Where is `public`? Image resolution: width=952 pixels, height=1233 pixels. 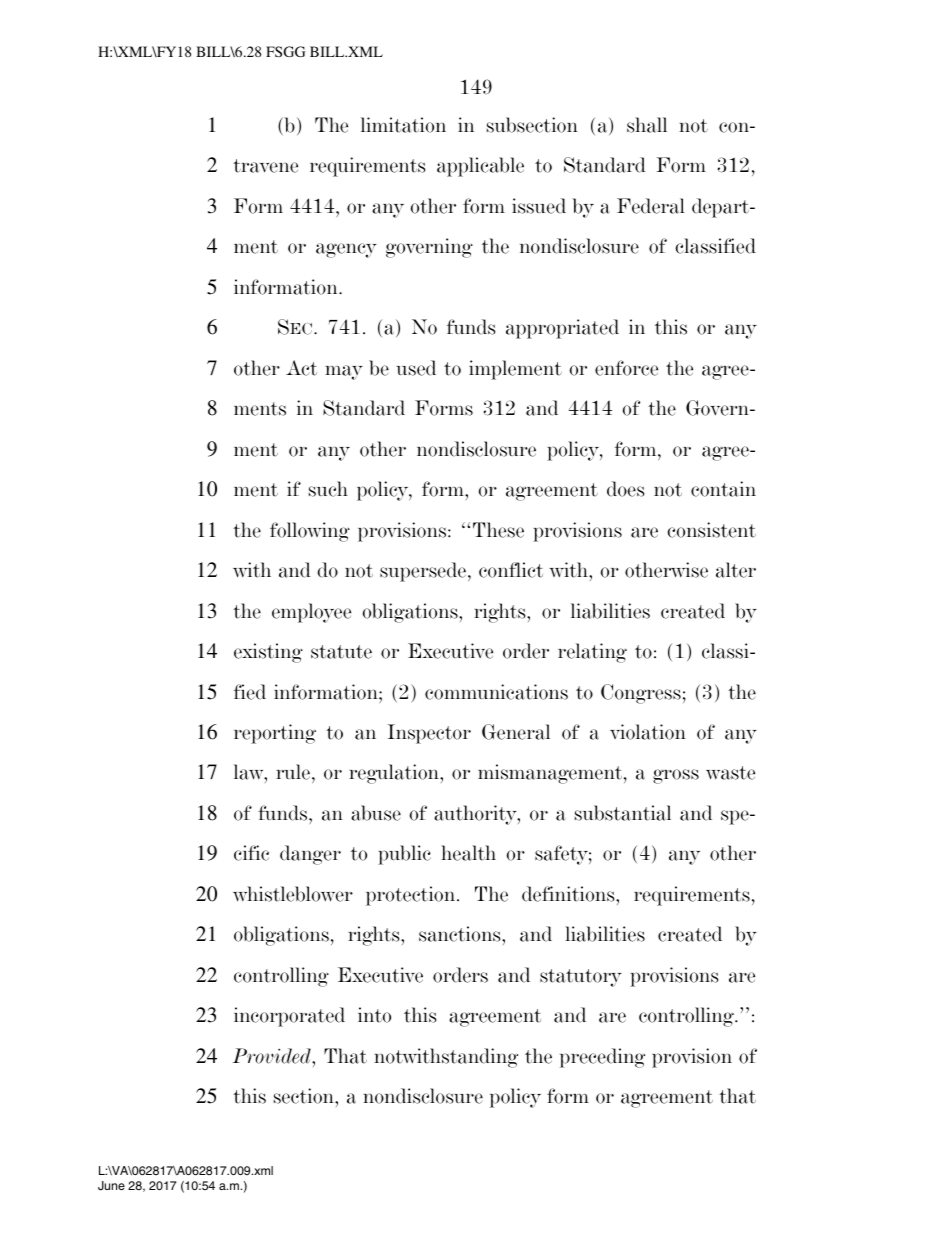
public is located at coordinates (404, 855).
